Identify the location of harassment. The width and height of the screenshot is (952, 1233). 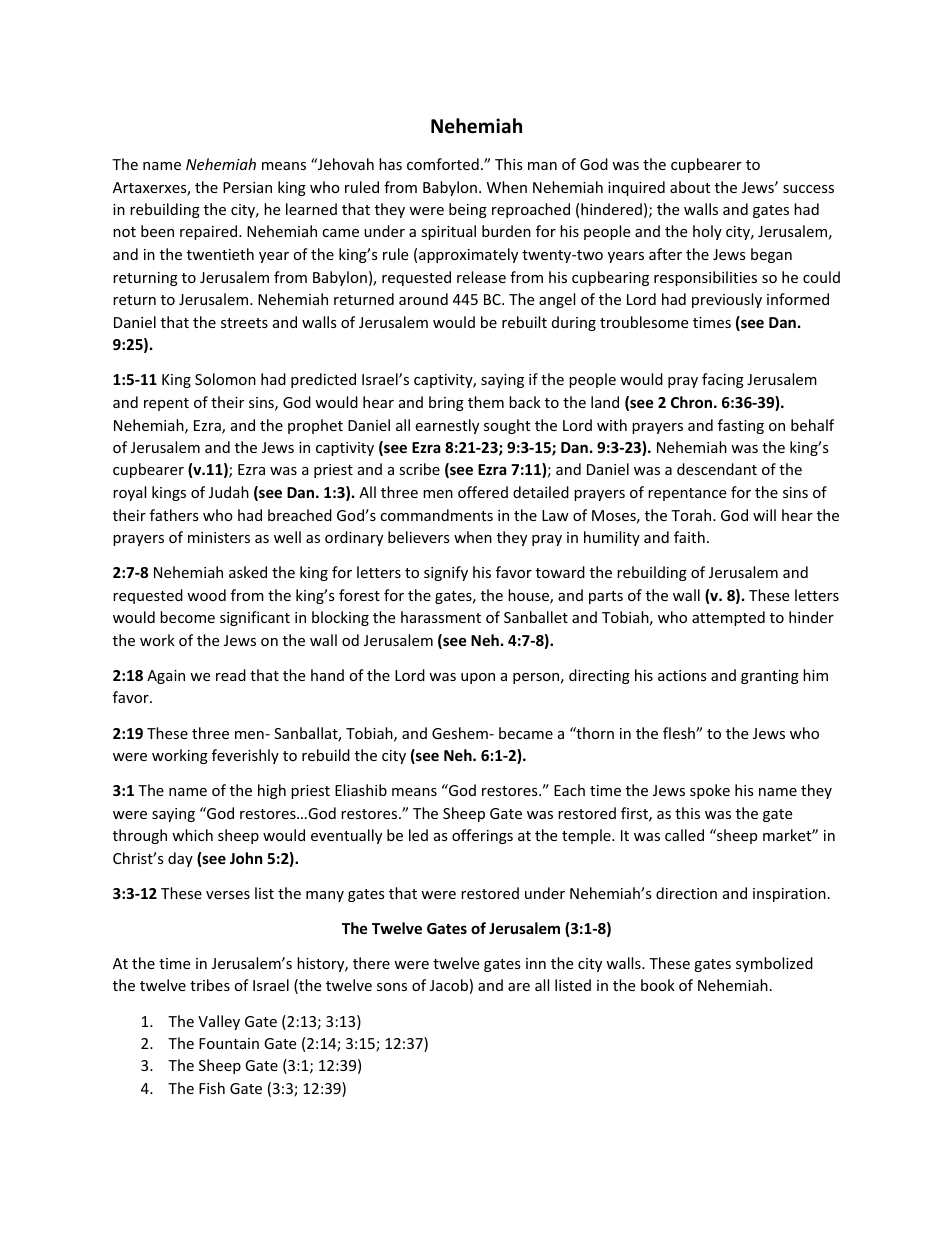
(441, 617).
